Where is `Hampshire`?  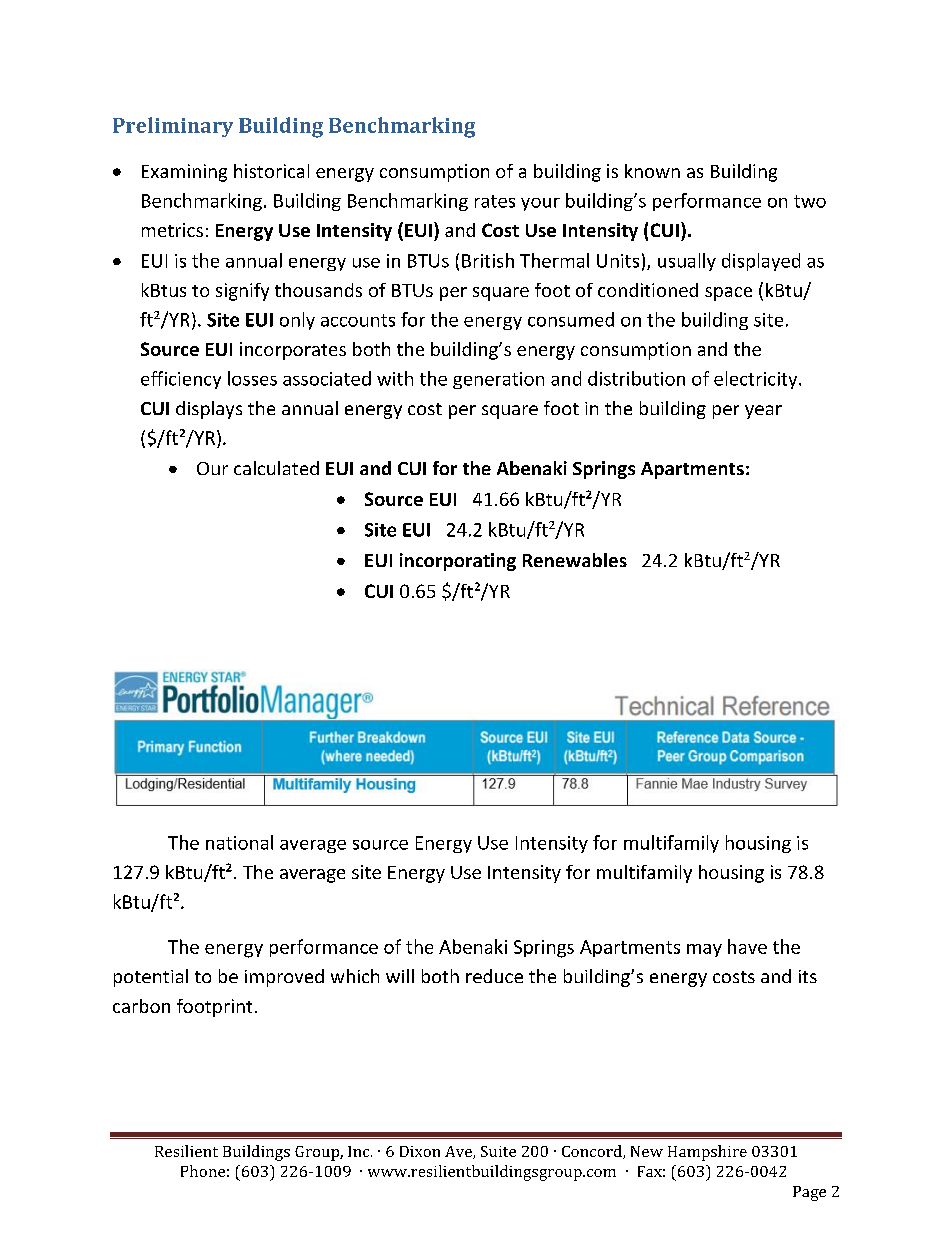
Hampshire is located at coordinates (707, 1153).
